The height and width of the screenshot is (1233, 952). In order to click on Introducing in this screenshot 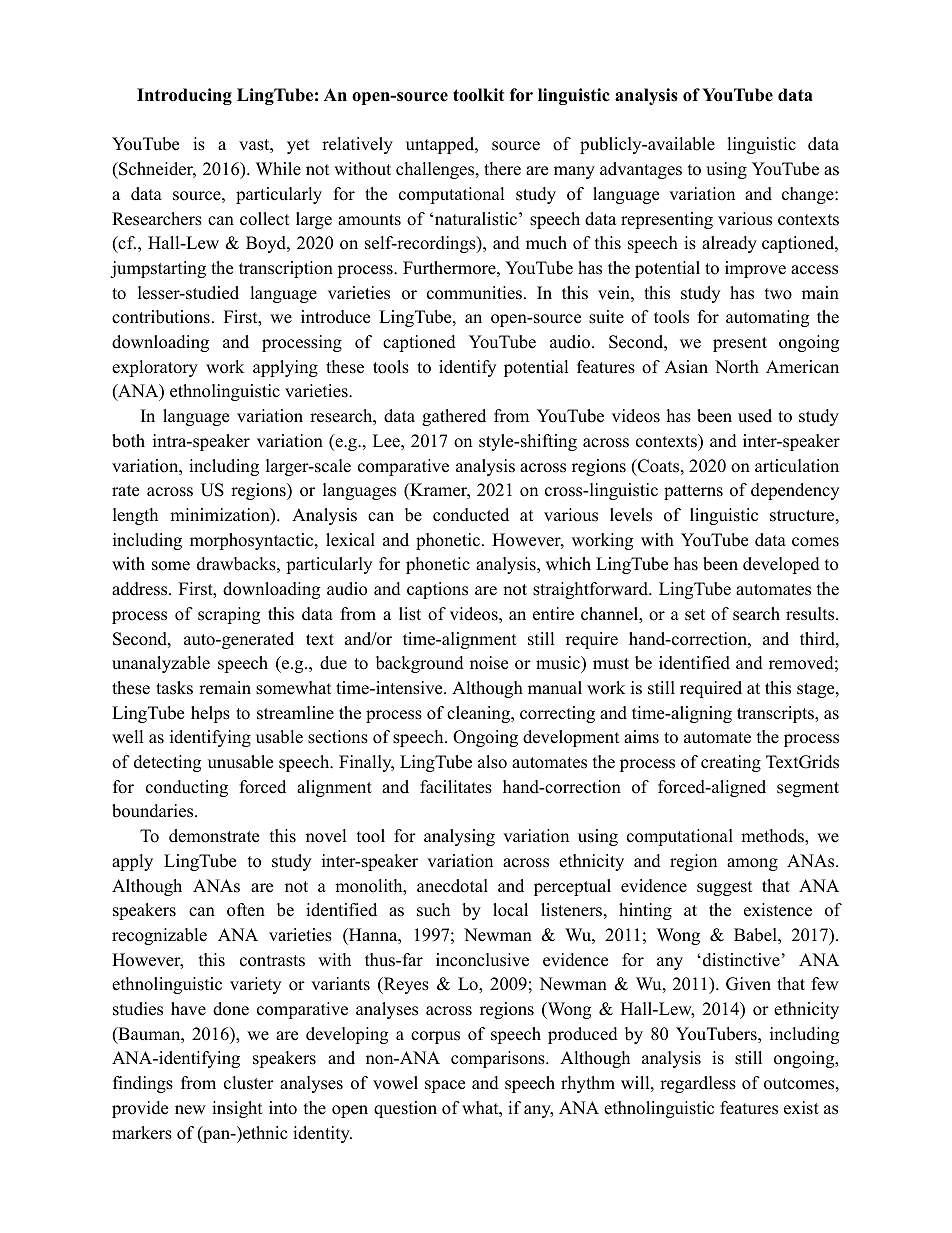, I will do `click(184, 96)`.
